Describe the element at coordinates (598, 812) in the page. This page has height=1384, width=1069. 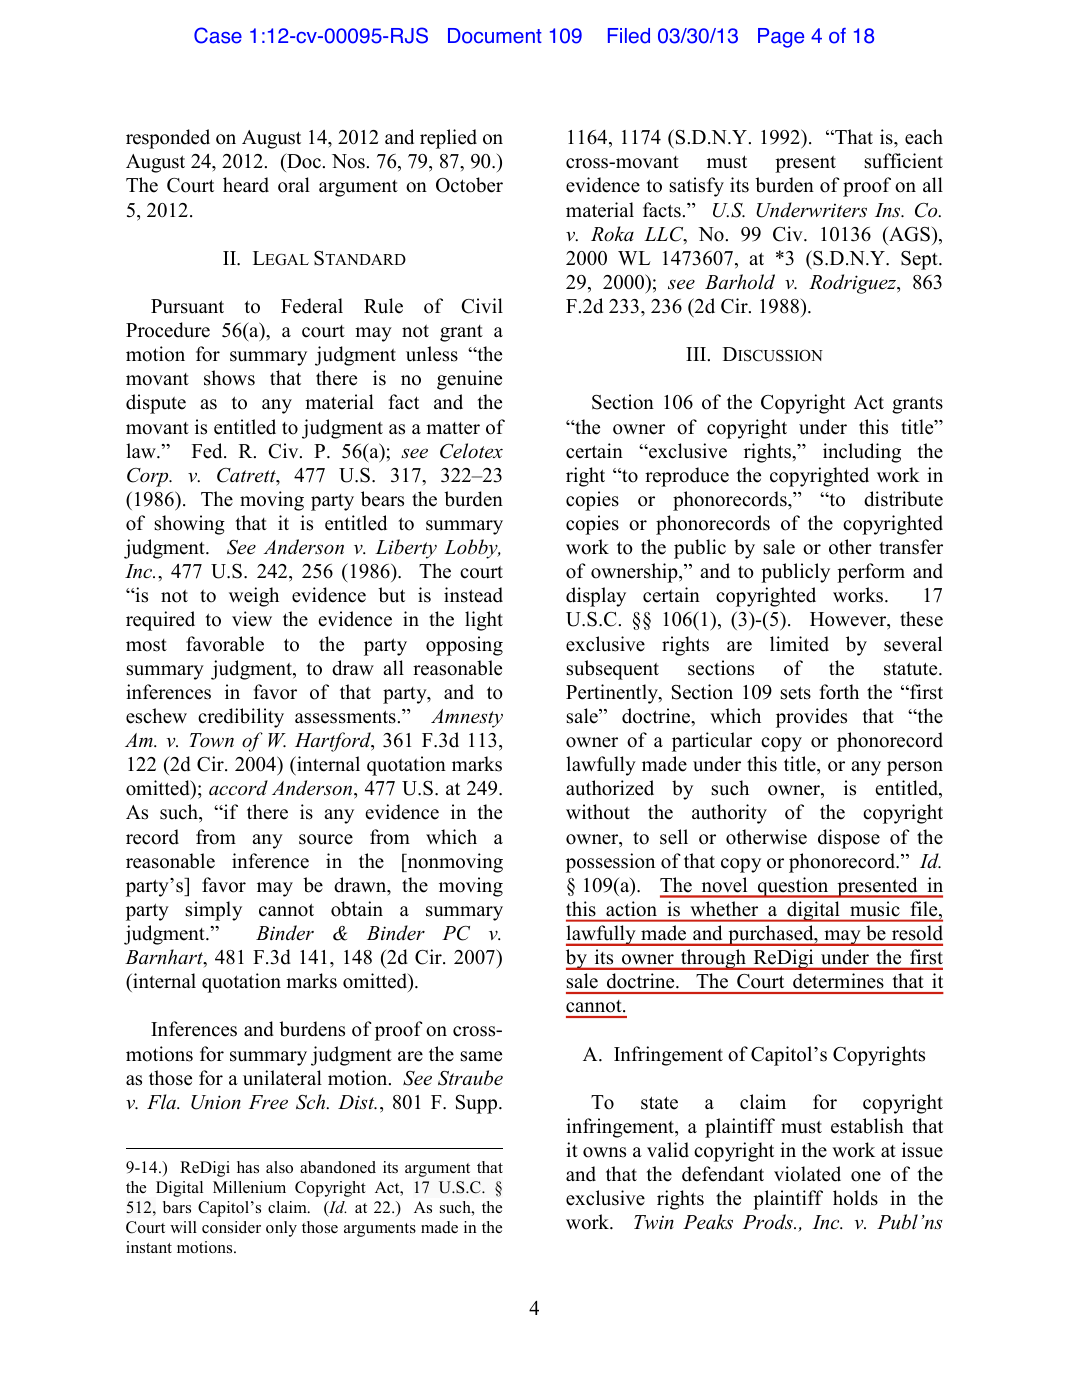
I see `without` at that location.
